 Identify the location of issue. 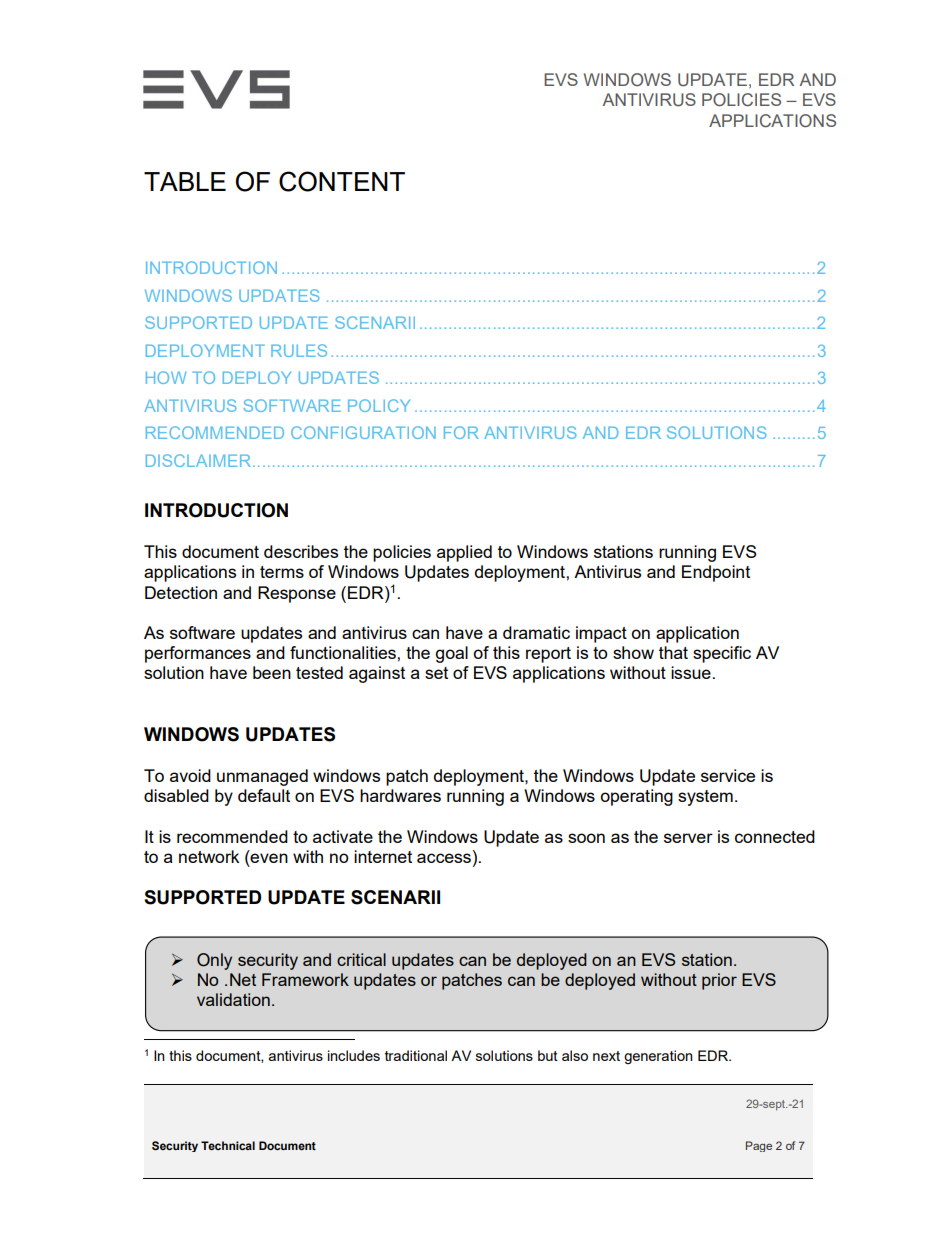
(691, 672).
